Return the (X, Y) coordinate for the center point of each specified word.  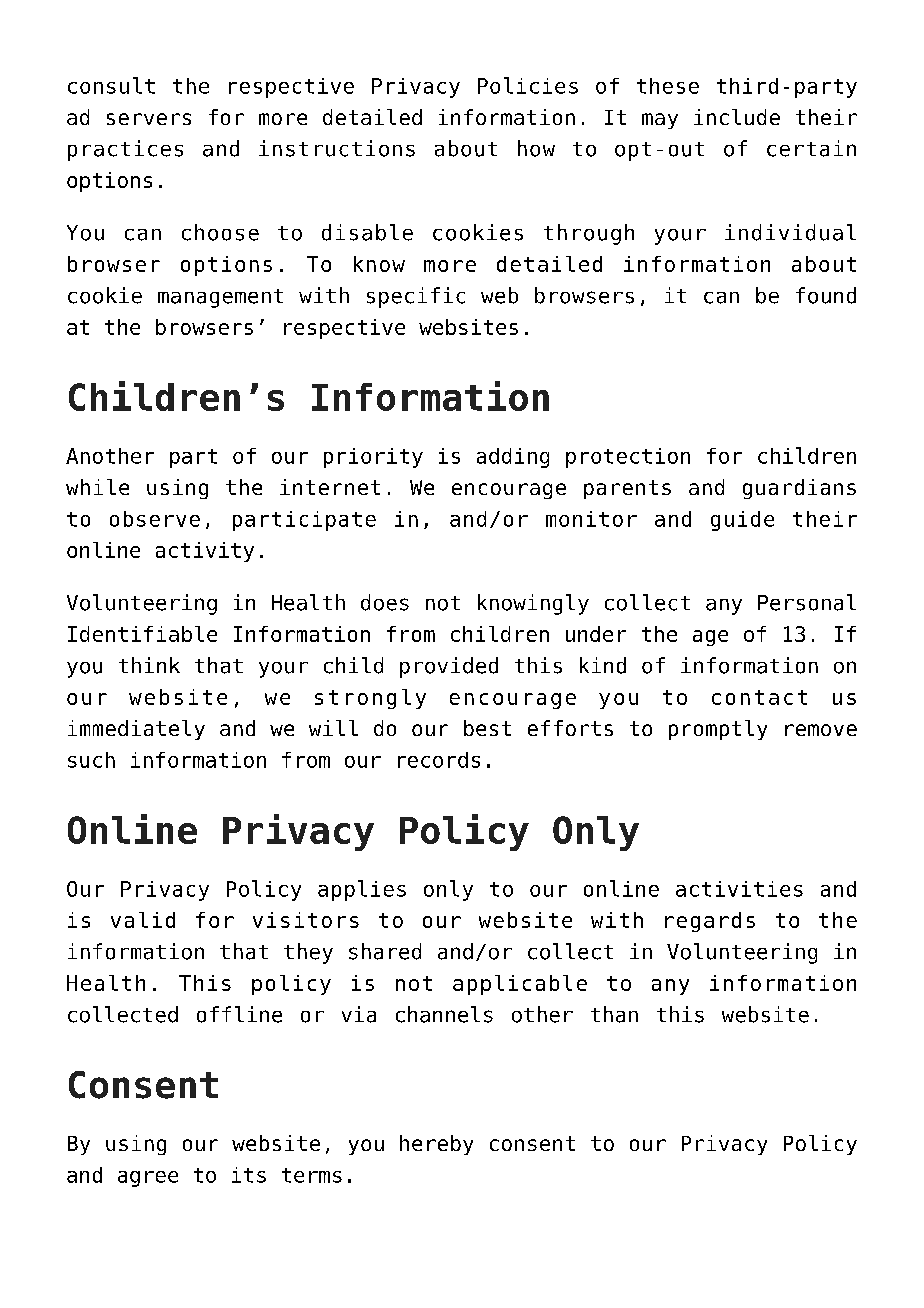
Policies (528, 85)
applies (362, 890)
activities (739, 889)
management (220, 298)
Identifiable (142, 634)
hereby (436, 1145)
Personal (807, 602)
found (826, 295)
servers (149, 119)
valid (143, 920)
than (614, 1014)
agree (148, 1179)
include (737, 117)
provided (449, 667)
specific (416, 297)
